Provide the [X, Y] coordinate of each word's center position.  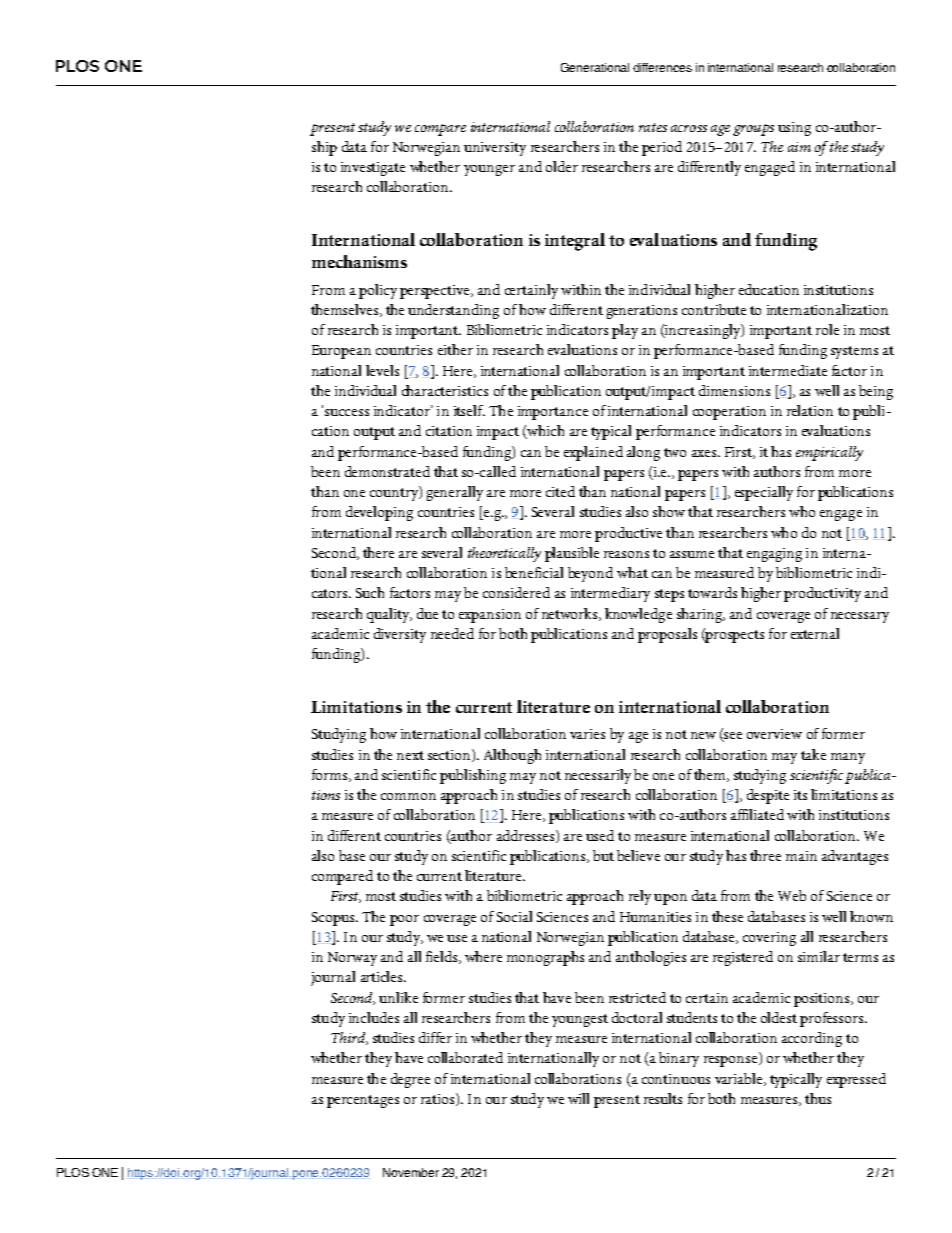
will [578, 1098]
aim [799, 147]
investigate [373, 169]
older [562, 166]
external [815, 633]
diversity [400, 635]
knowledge [638, 615]
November [411, 1172]
